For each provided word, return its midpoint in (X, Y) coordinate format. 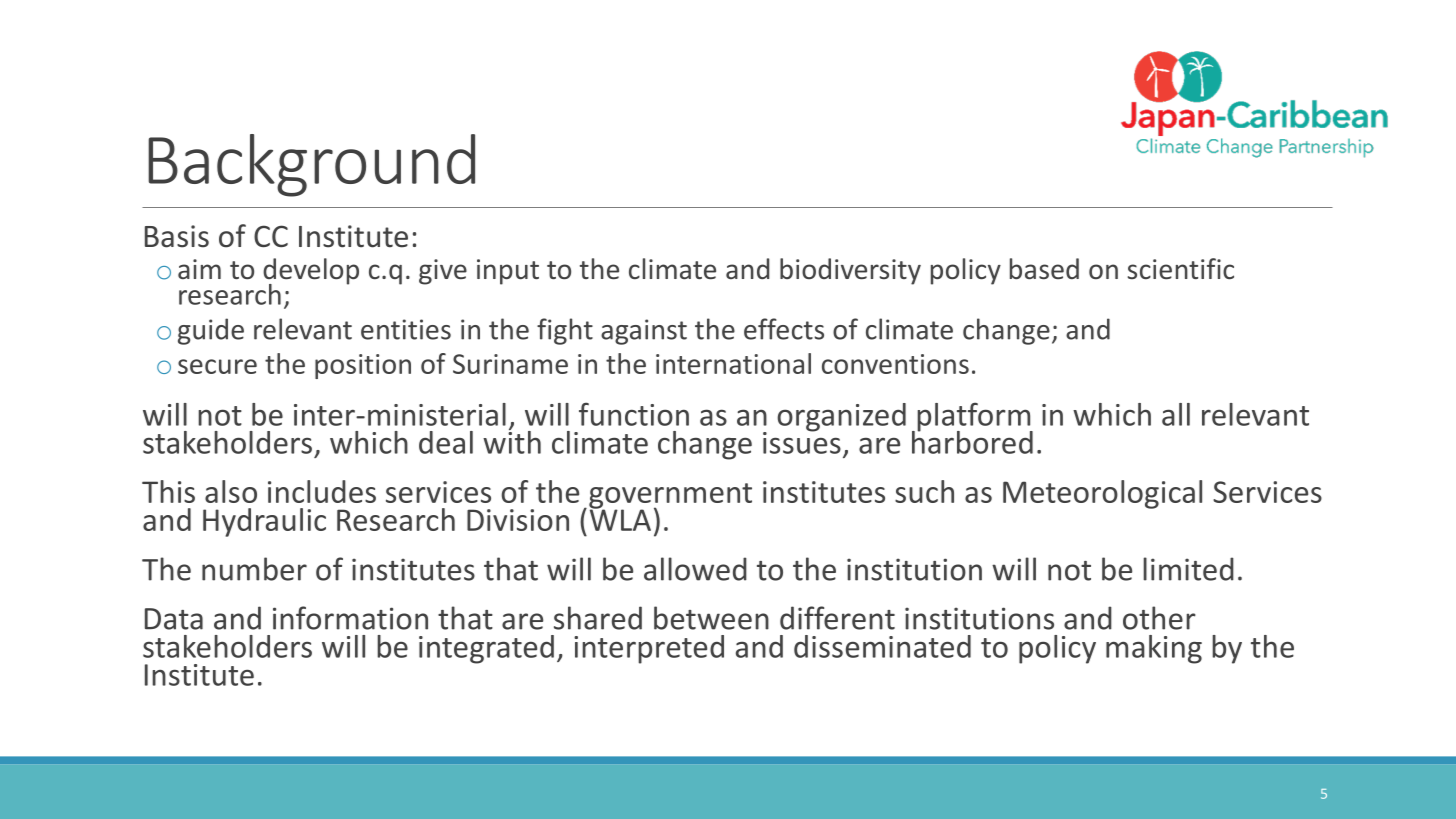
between (711, 618)
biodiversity (850, 271)
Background (311, 165)
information (350, 618)
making (1154, 649)
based (1044, 269)
